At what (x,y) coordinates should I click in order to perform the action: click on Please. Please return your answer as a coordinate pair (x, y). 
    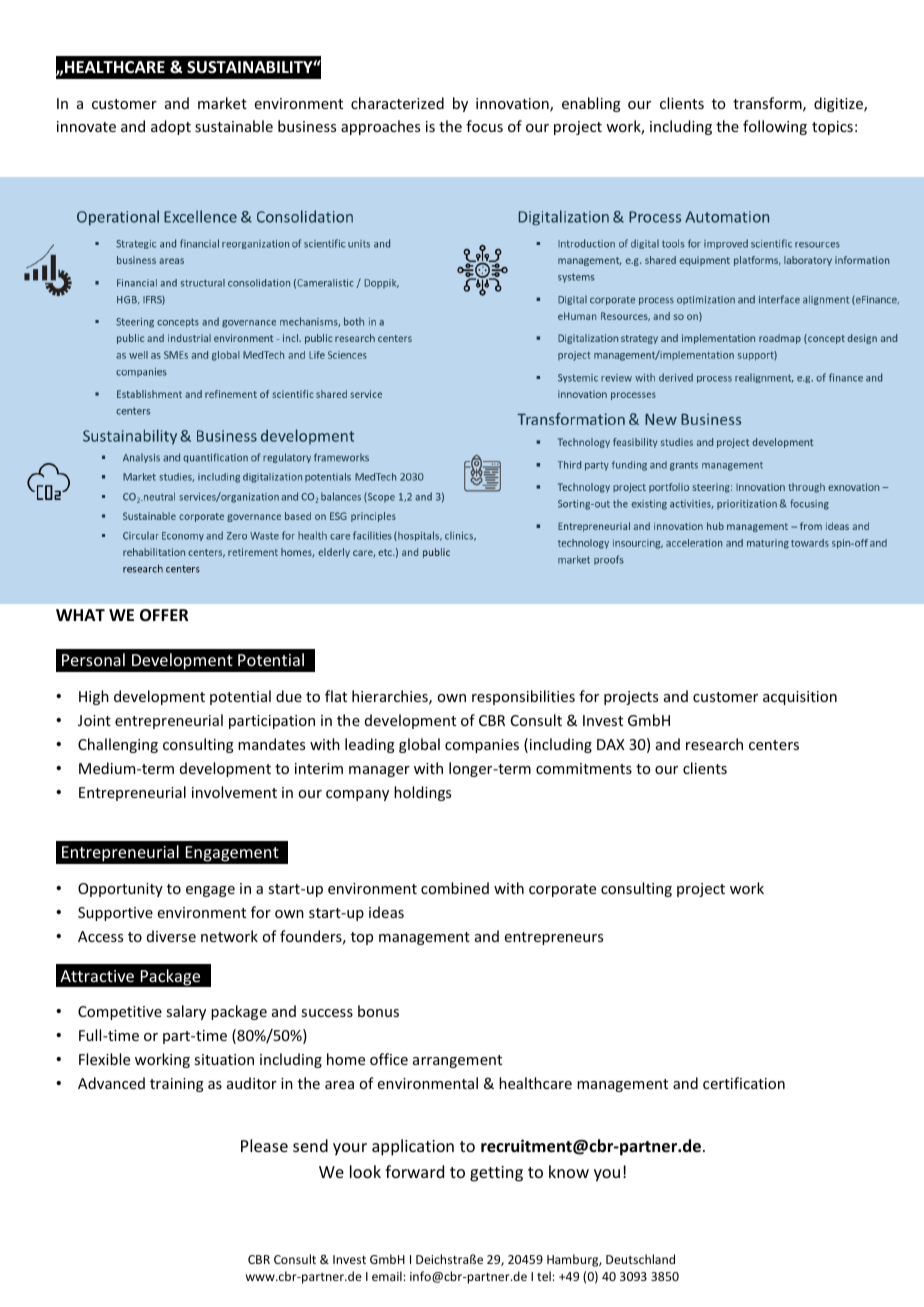
    Looking at the image, I should click on (264, 1145).
